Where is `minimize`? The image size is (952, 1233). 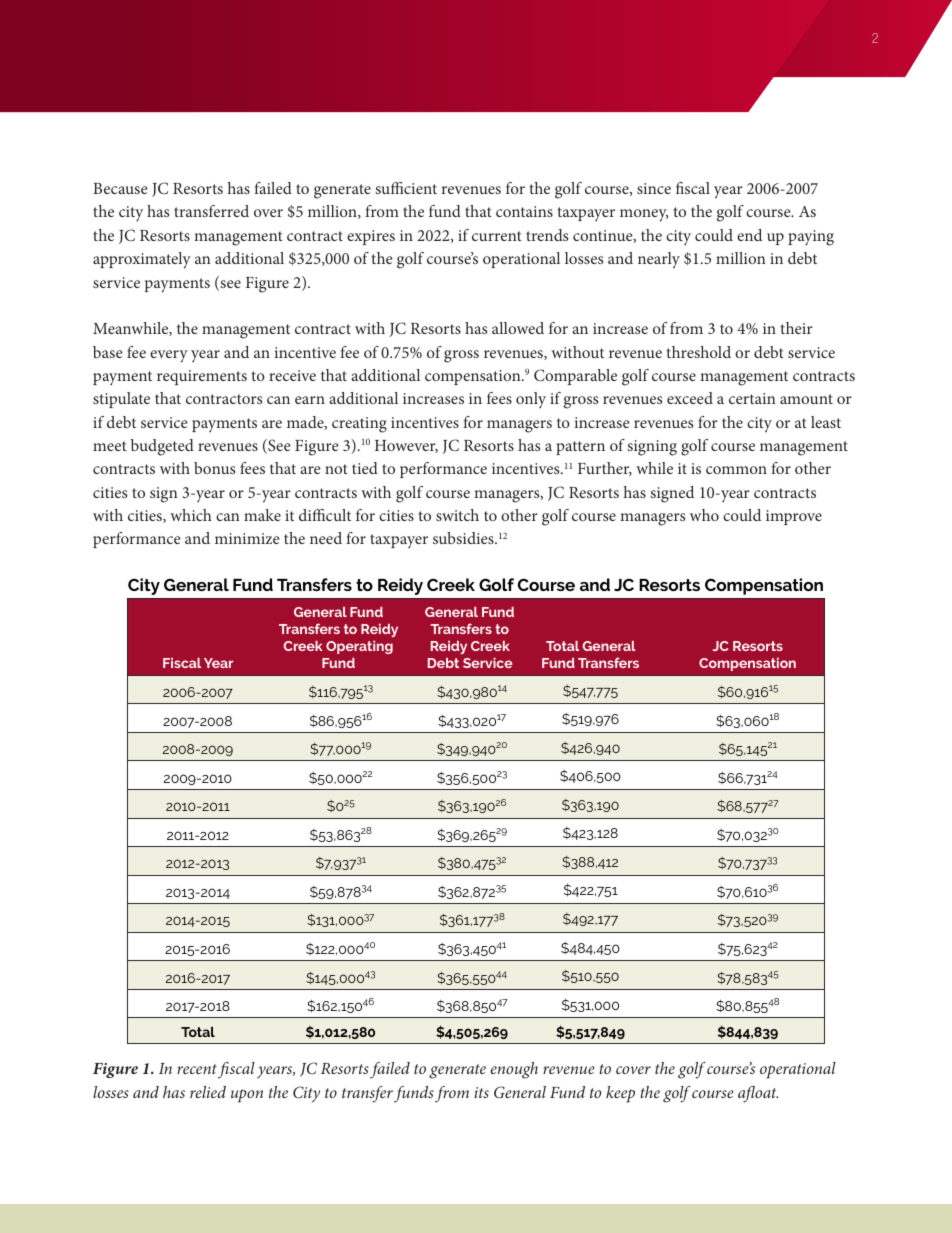 minimize is located at coordinates (247, 538).
